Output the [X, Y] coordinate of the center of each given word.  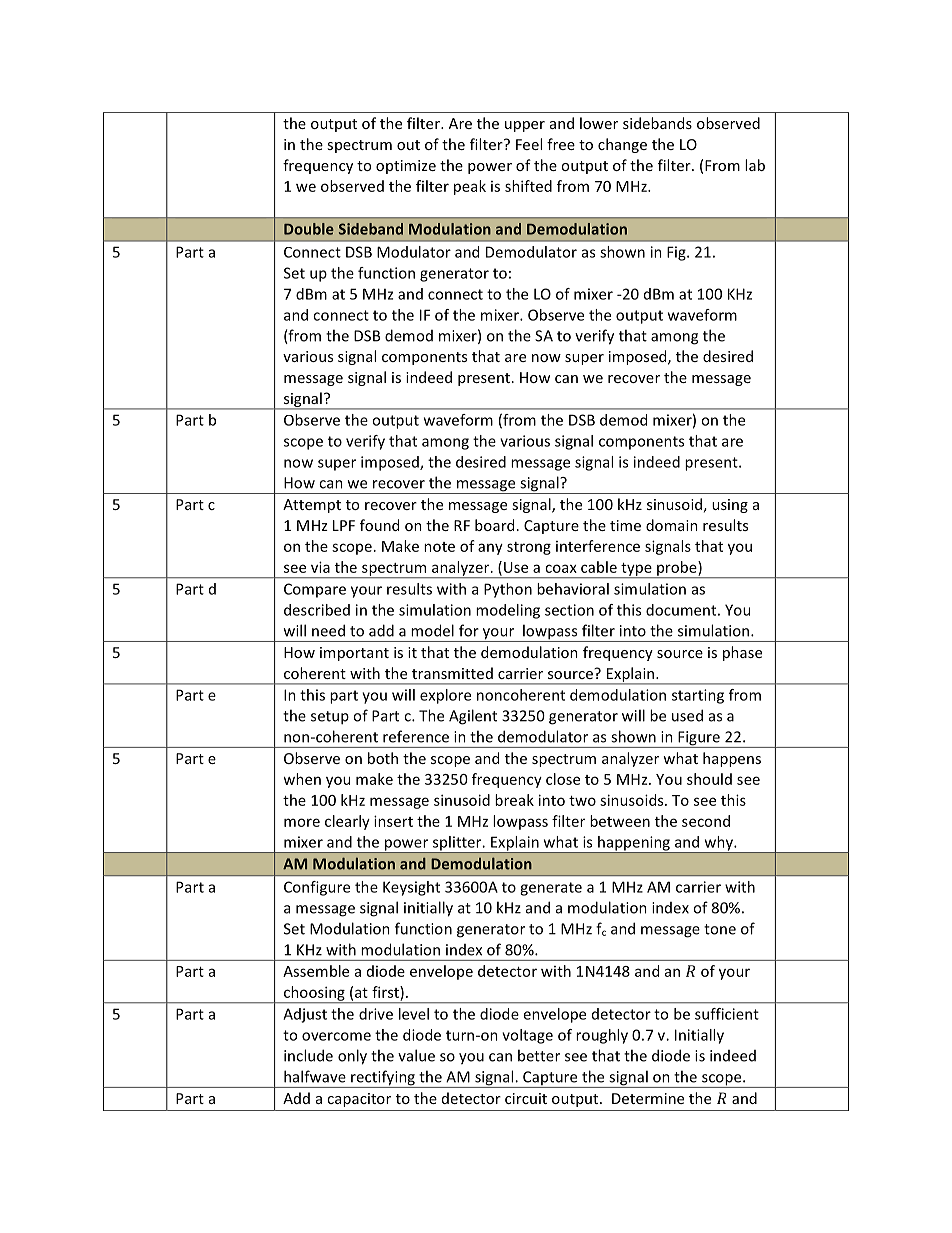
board [494, 525]
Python [508, 590]
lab [755, 165]
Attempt [312, 506]
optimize [406, 167]
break [514, 800]
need [328, 630]
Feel [529, 144]
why [718, 844]
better [539, 1055]
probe [677, 569]
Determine [648, 1098]
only [352, 1057]
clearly [347, 822]
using [730, 506]
